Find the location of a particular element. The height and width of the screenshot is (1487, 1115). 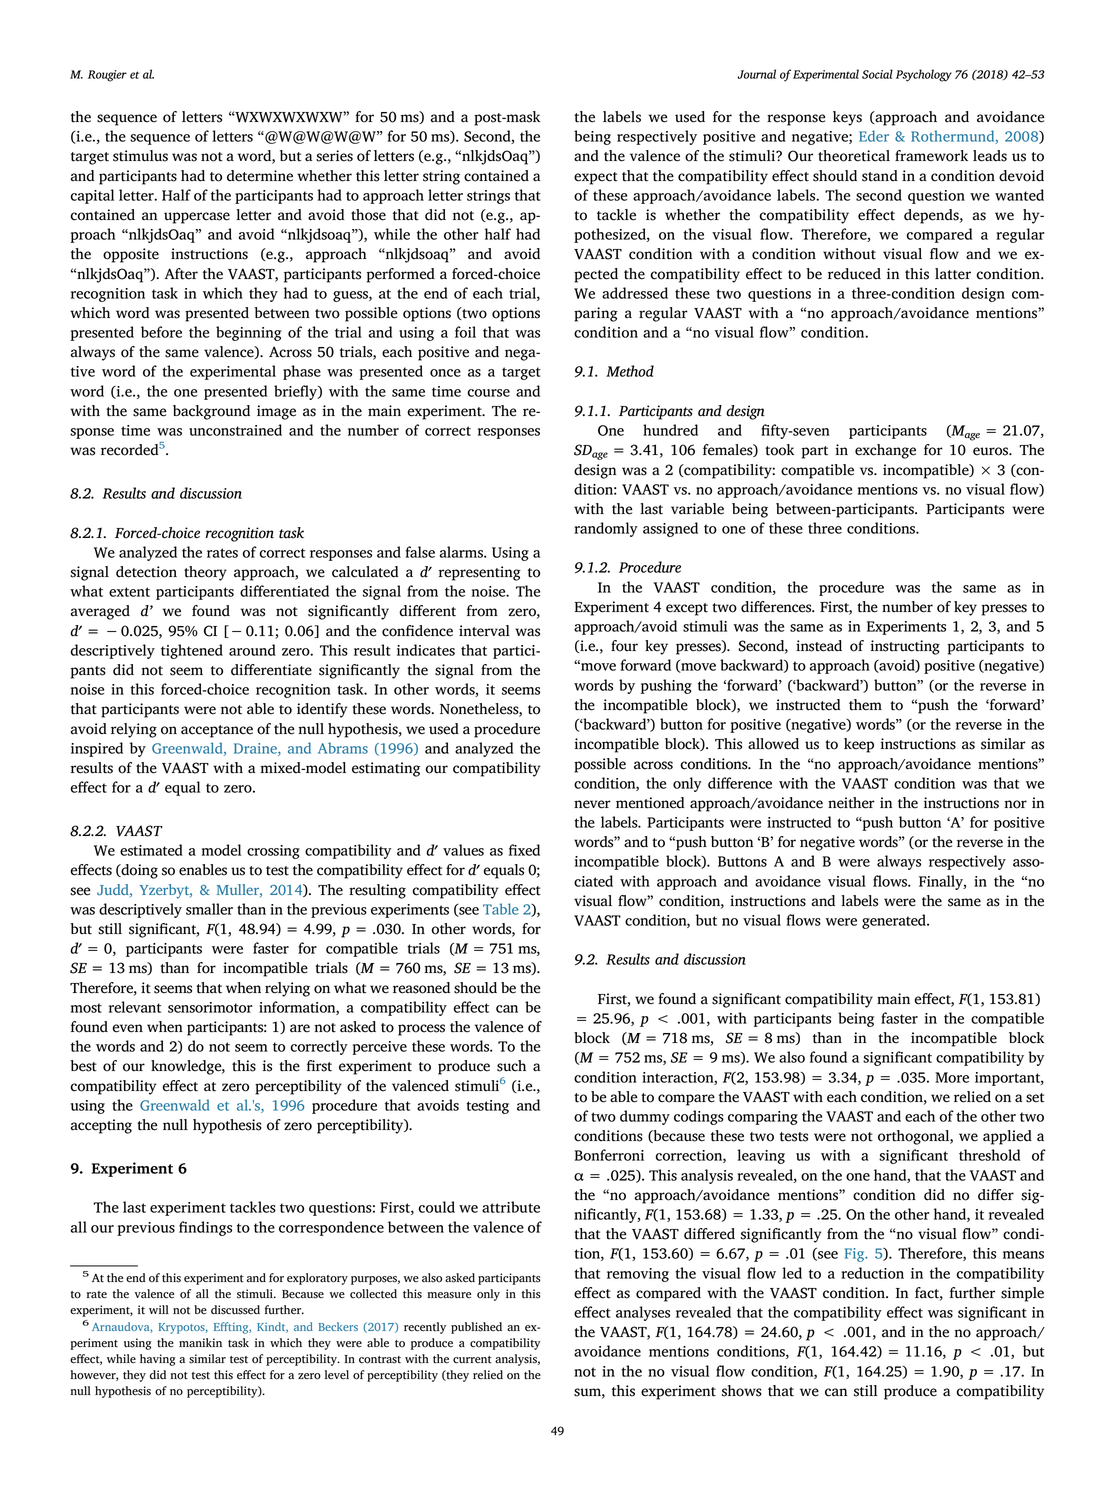

randomly is located at coordinates (606, 529).
